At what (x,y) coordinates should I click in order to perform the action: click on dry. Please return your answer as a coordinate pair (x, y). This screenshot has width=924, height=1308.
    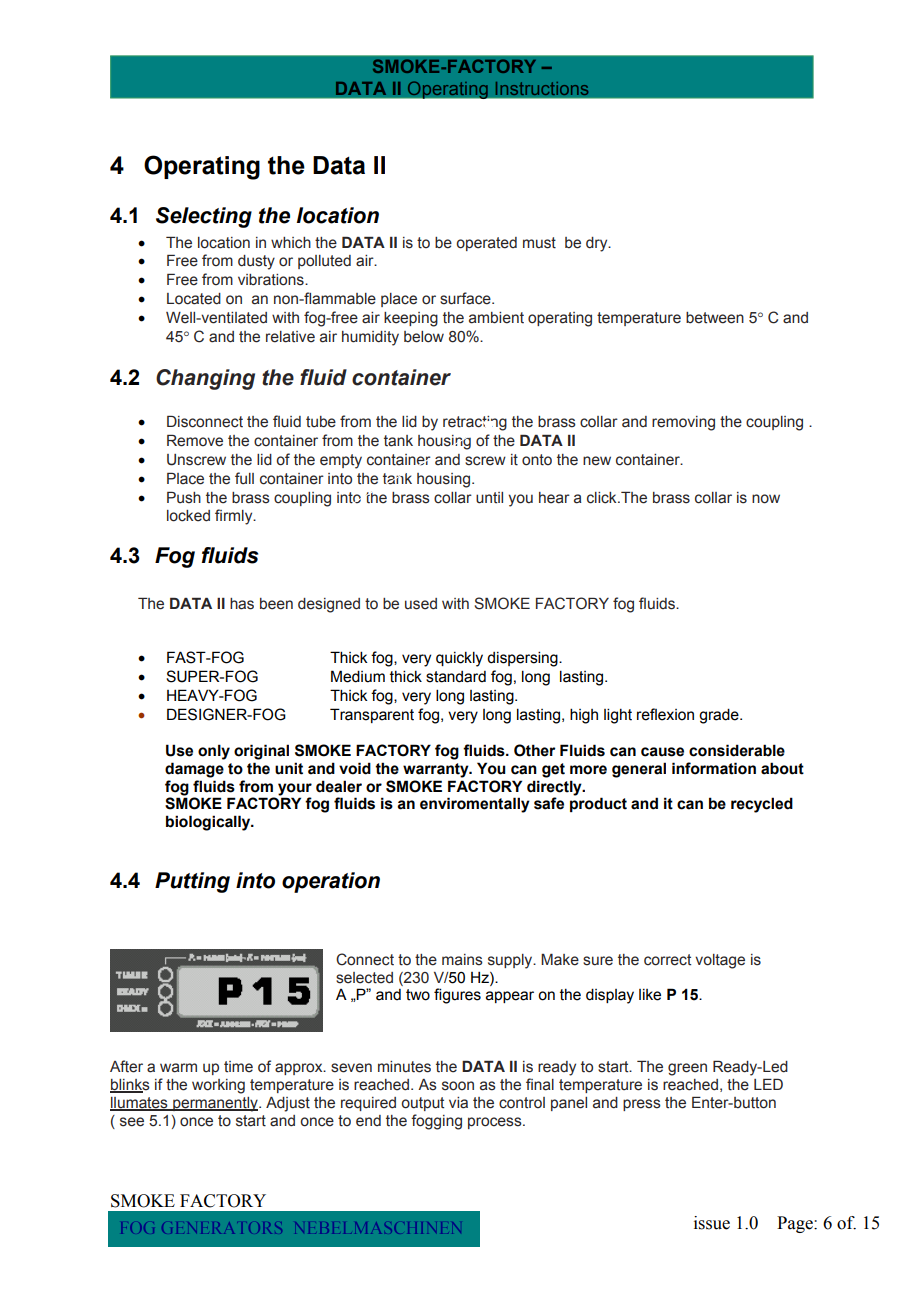
    Looking at the image, I should click on (598, 244).
